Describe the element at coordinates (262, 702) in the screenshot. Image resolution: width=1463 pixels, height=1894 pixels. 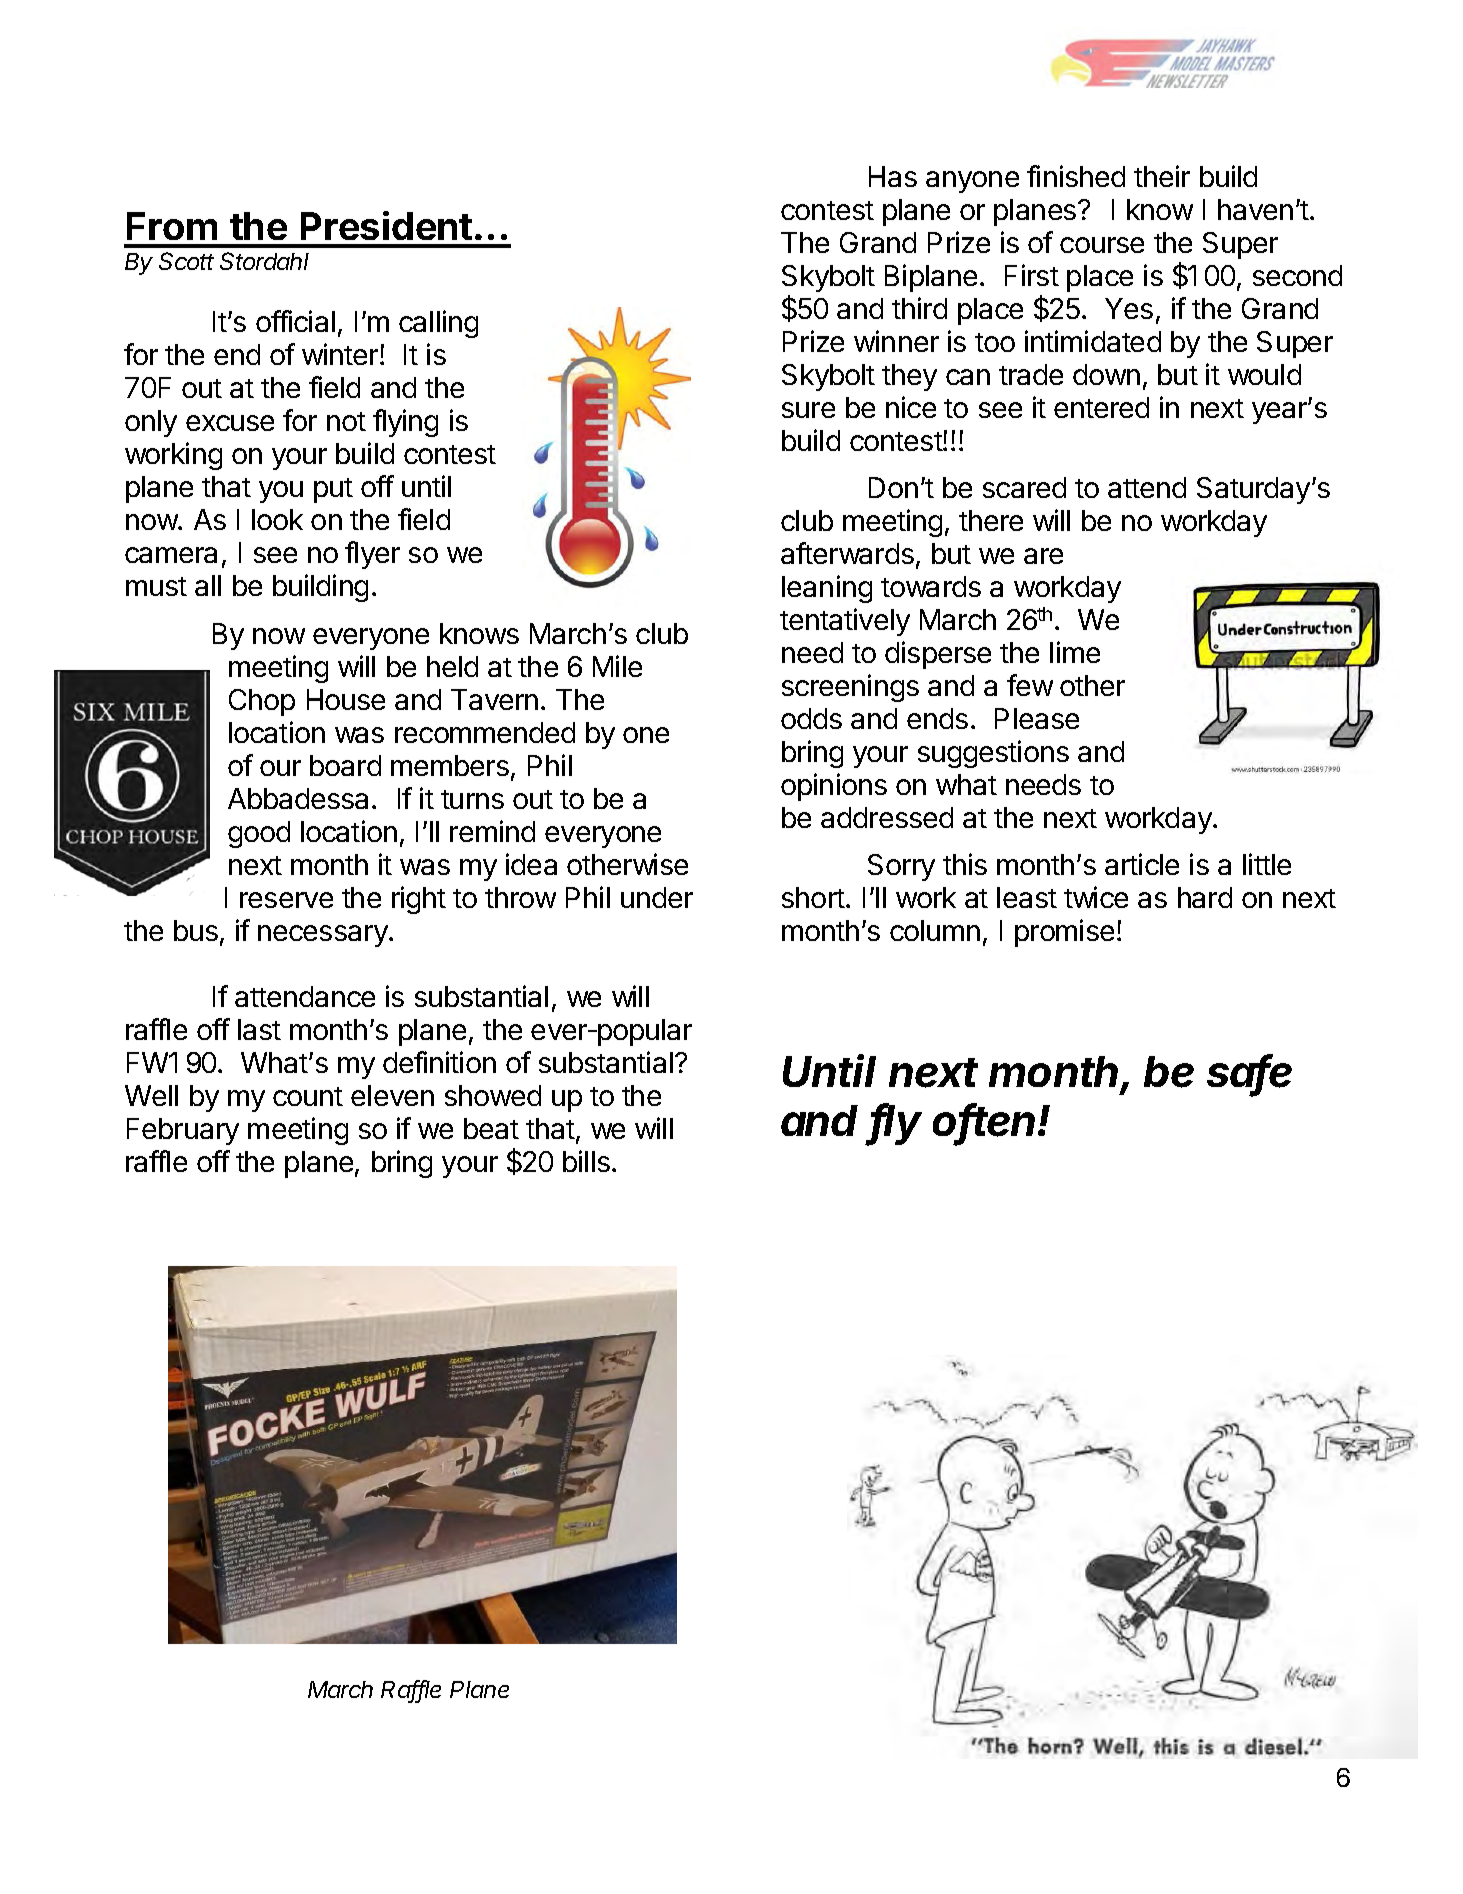
I see `Chop` at that location.
